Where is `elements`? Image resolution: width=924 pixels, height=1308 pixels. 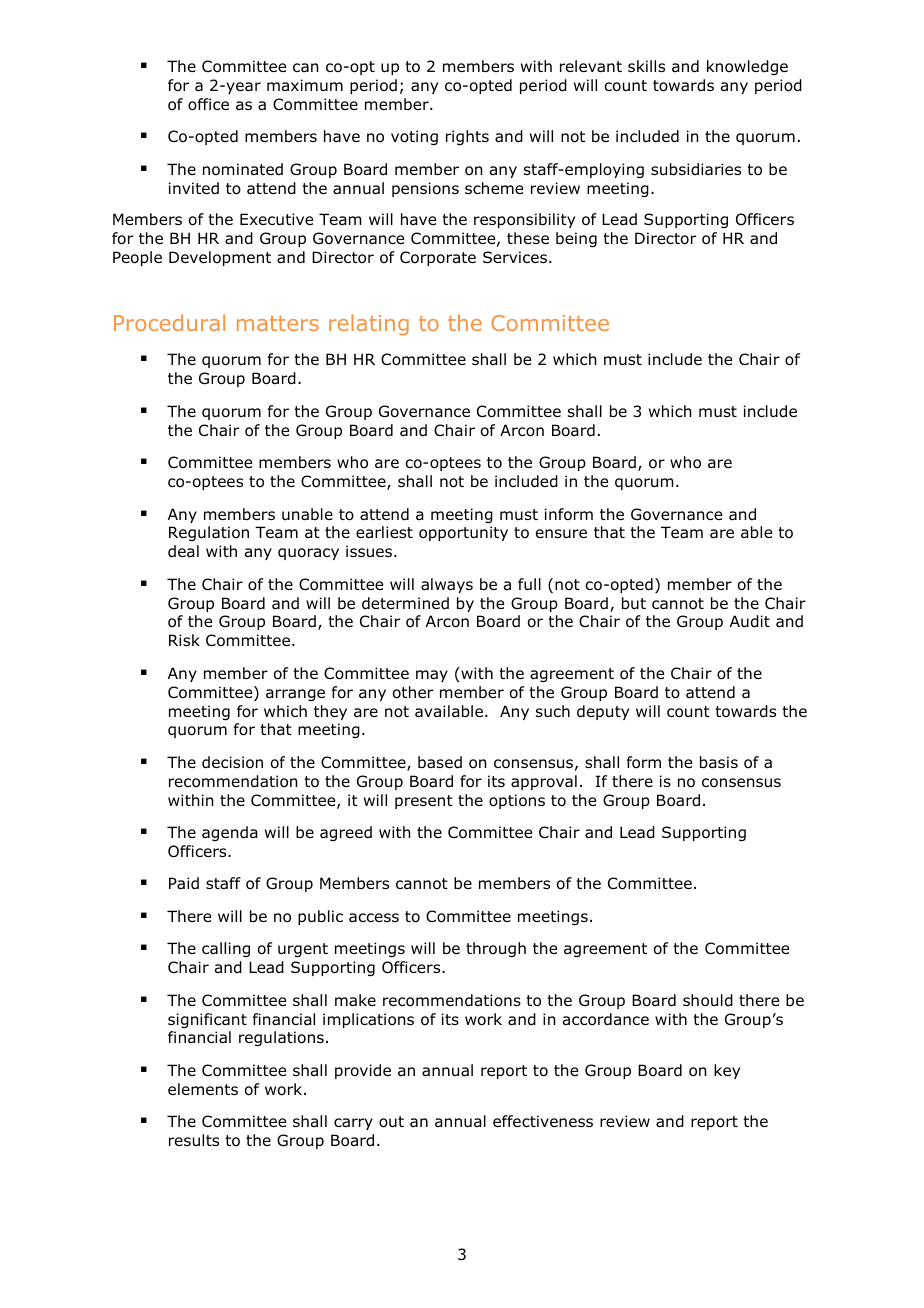 elements is located at coordinates (203, 1089).
